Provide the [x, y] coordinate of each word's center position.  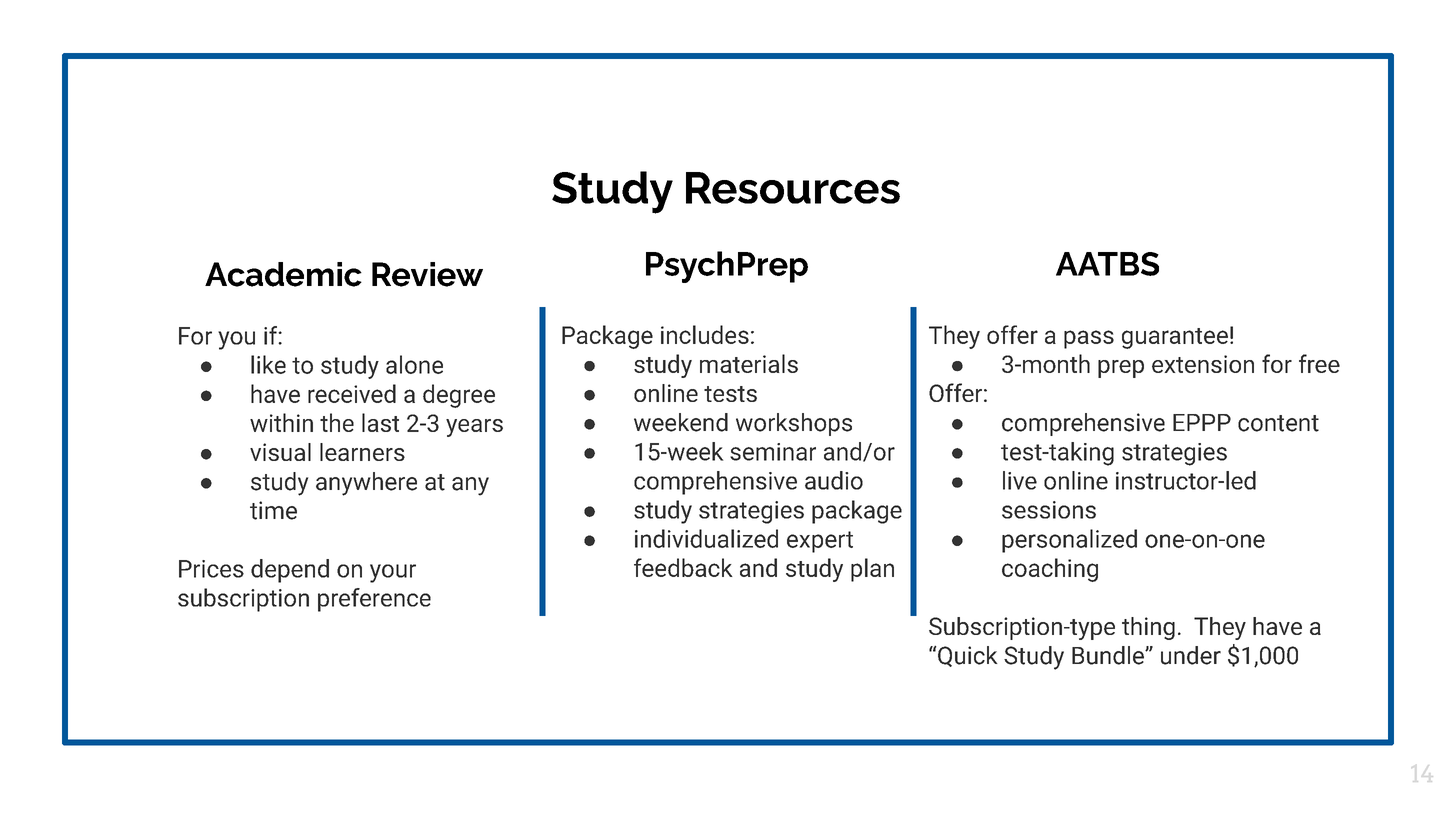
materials [749, 363]
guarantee [1175, 338]
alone [414, 364]
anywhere [366, 484]
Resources [793, 188]
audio [834, 480]
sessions [1049, 510]
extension [1203, 364]
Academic [283, 274]
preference [374, 600]
